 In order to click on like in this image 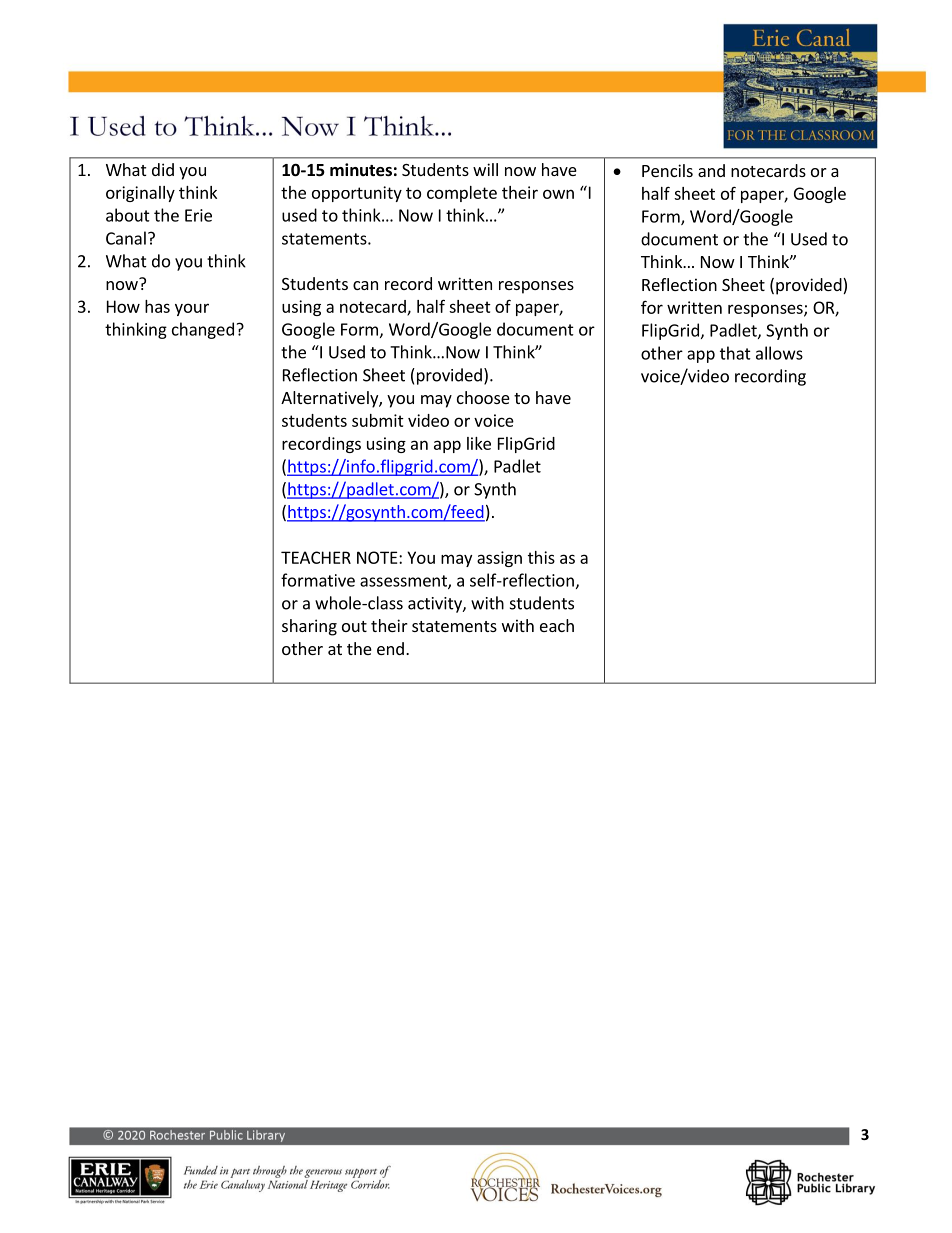, I will do `click(479, 443)`.
